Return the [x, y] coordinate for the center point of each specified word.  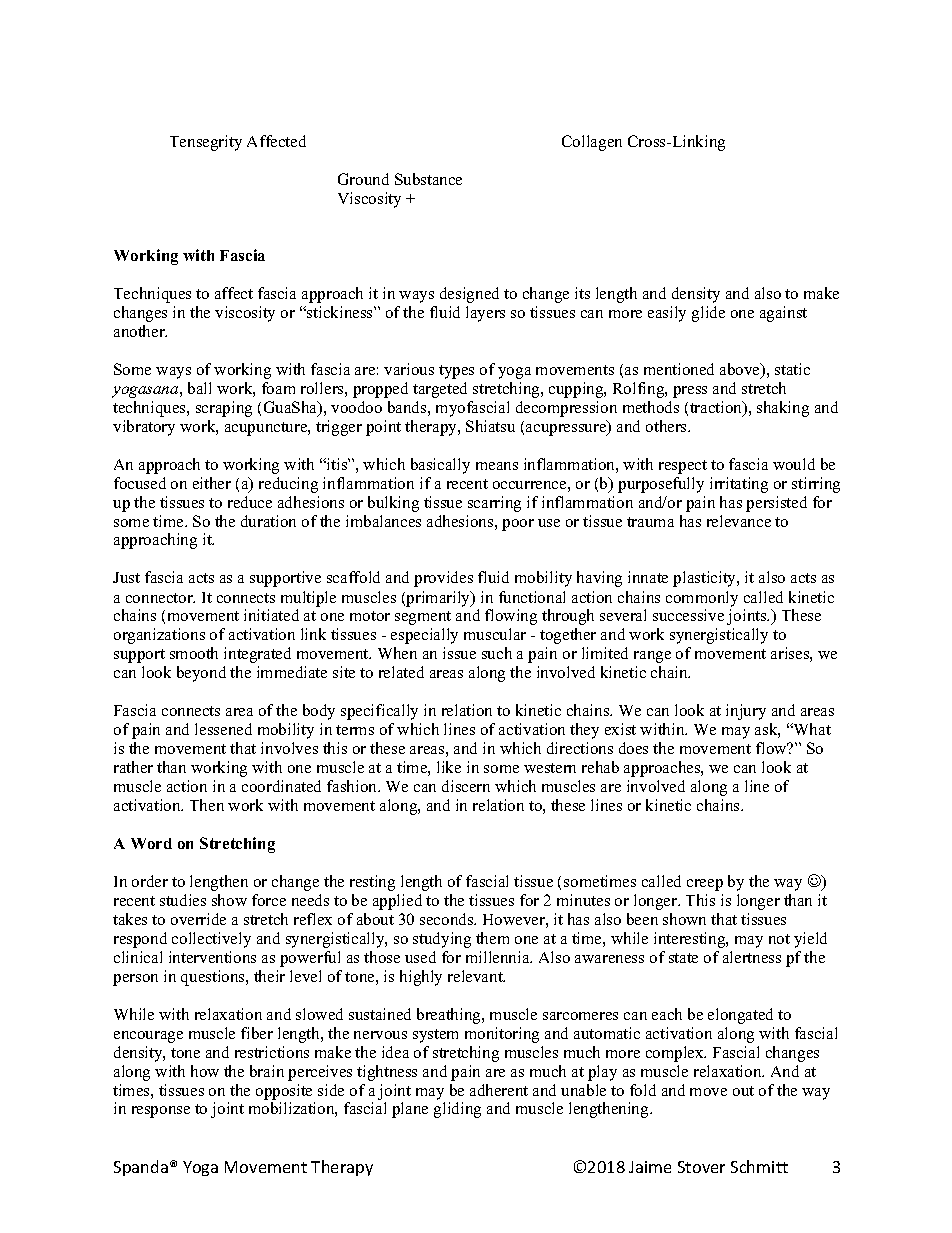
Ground [363, 179]
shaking [783, 409]
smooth [194, 653]
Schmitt [759, 1166]
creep [705, 885]
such [497, 653]
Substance [428, 179]
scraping [224, 409]
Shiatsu [490, 426]
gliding [457, 1110]
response [161, 1112]
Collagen [592, 143]
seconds [448, 919]
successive [688, 615]
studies [183, 900]
